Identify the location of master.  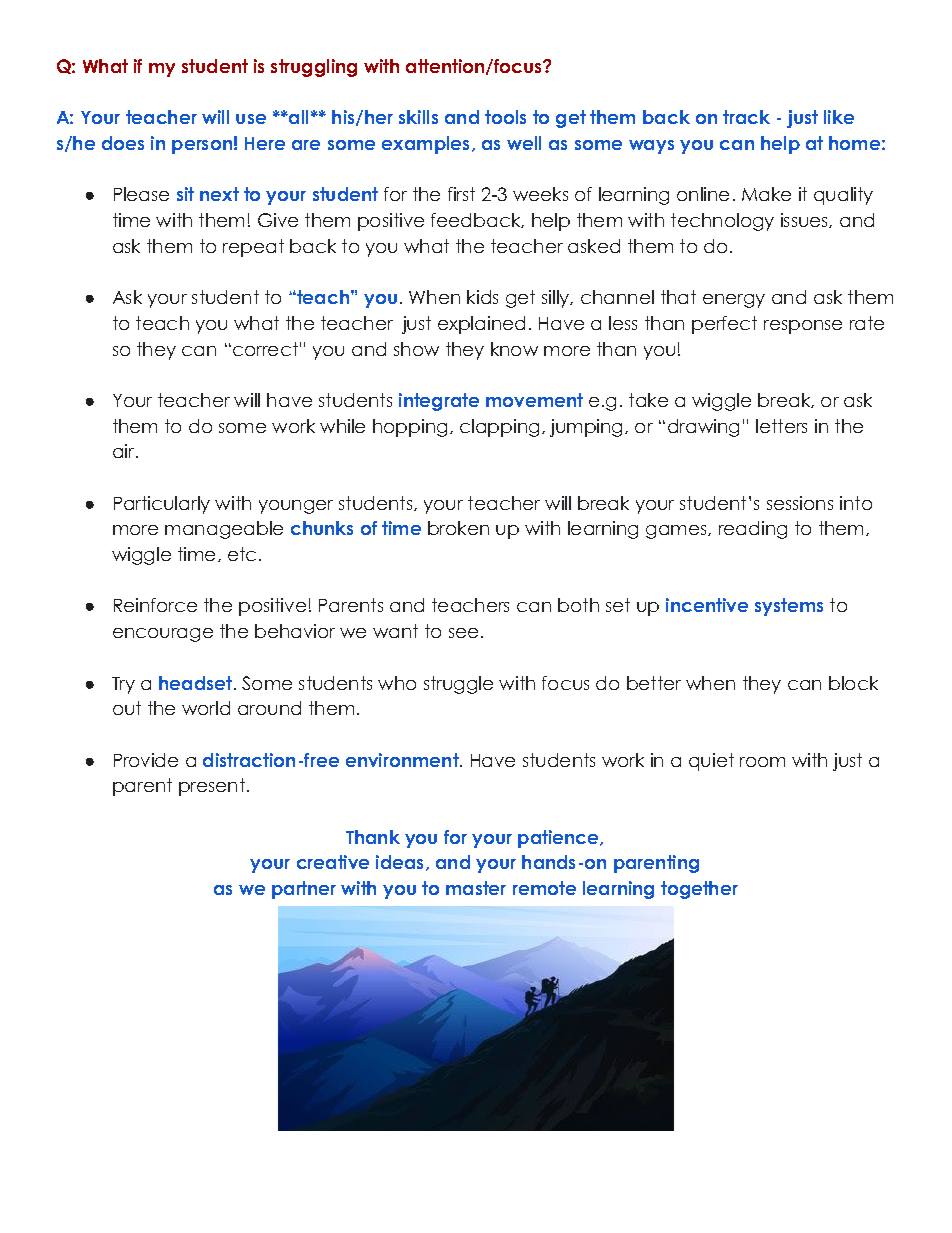
(476, 888).
